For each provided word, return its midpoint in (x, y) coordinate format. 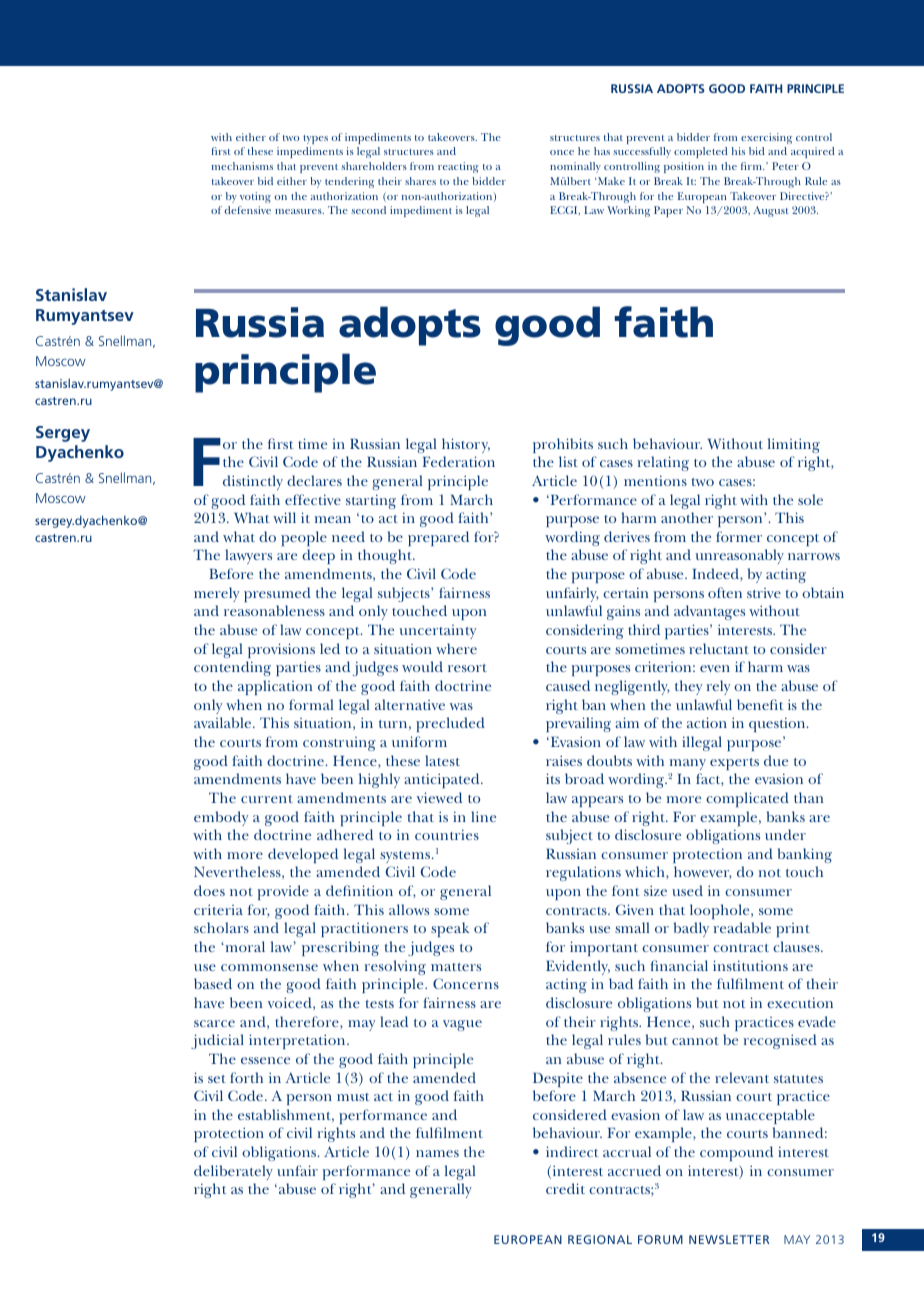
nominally (575, 167)
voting (255, 197)
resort (467, 668)
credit (565, 1188)
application (275, 687)
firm (752, 166)
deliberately (233, 1172)
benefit (760, 704)
